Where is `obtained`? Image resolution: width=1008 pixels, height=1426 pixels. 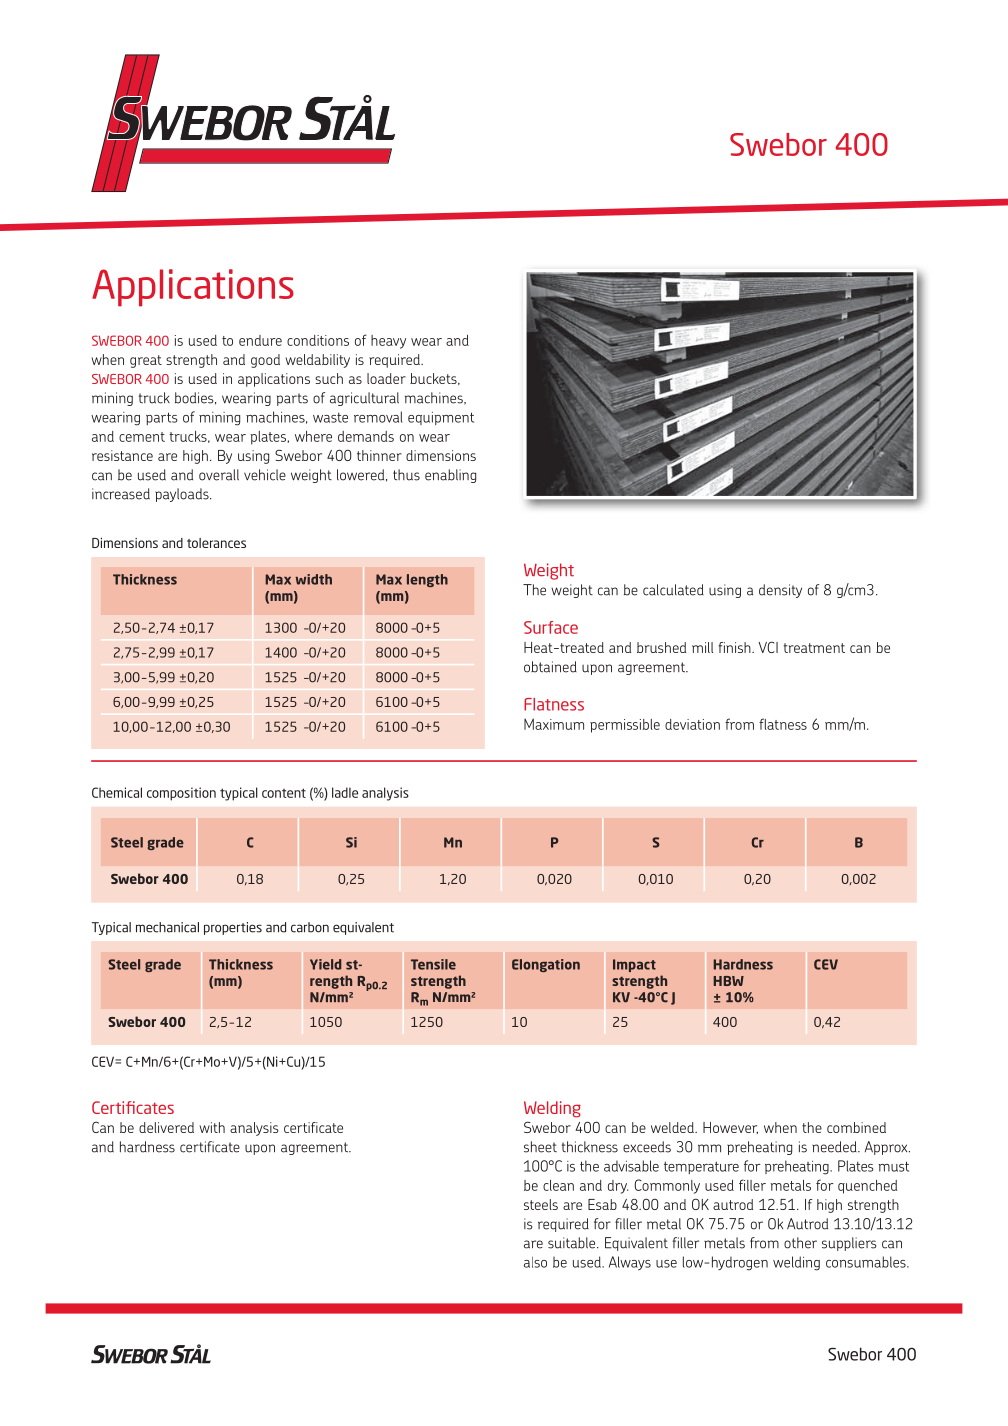 obtained is located at coordinates (550, 667).
